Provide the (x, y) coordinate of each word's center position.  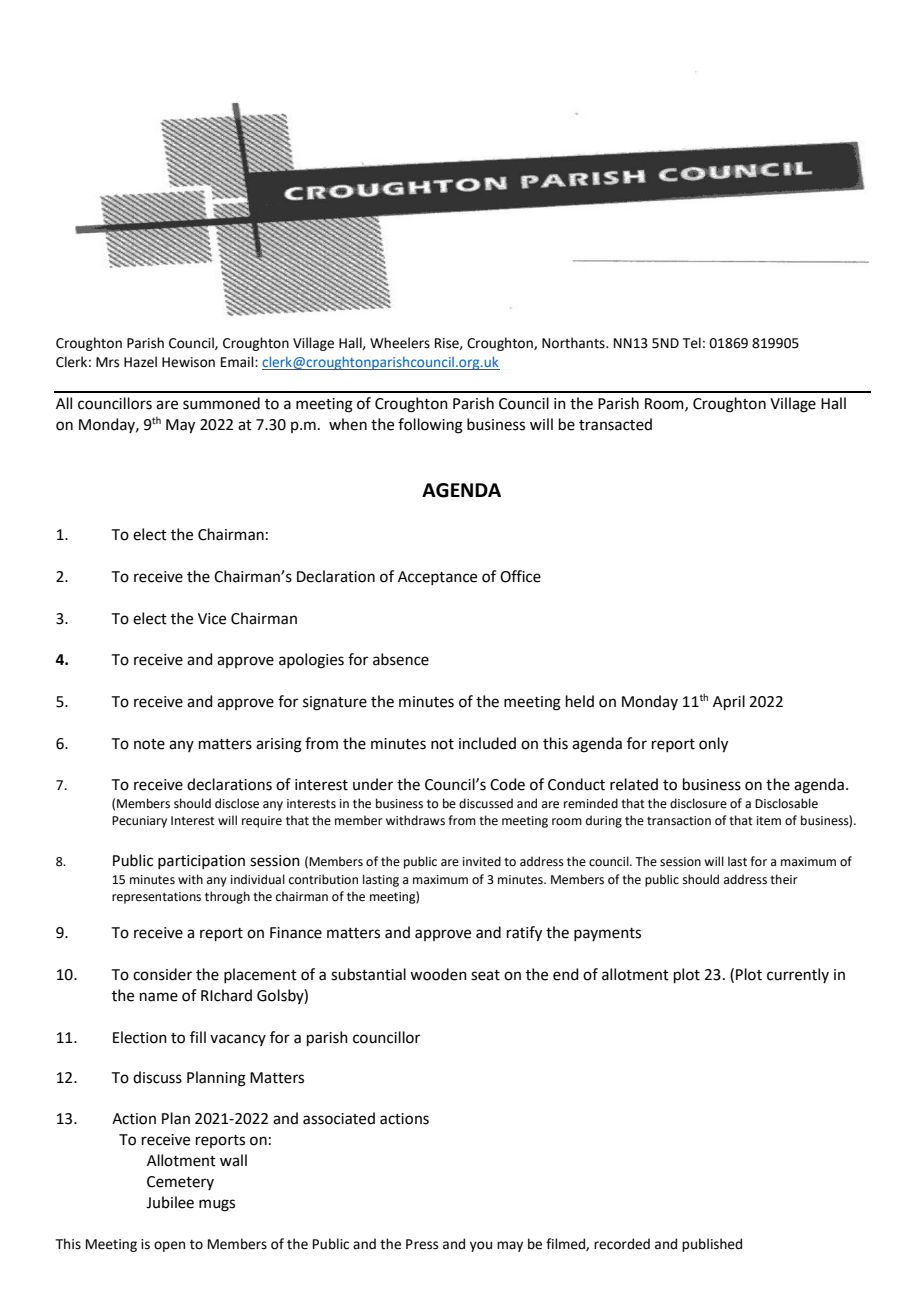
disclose (237, 803)
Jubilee (170, 1202)
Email (238, 362)
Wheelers (400, 343)
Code (507, 784)
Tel (692, 343)
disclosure (698, 803)
